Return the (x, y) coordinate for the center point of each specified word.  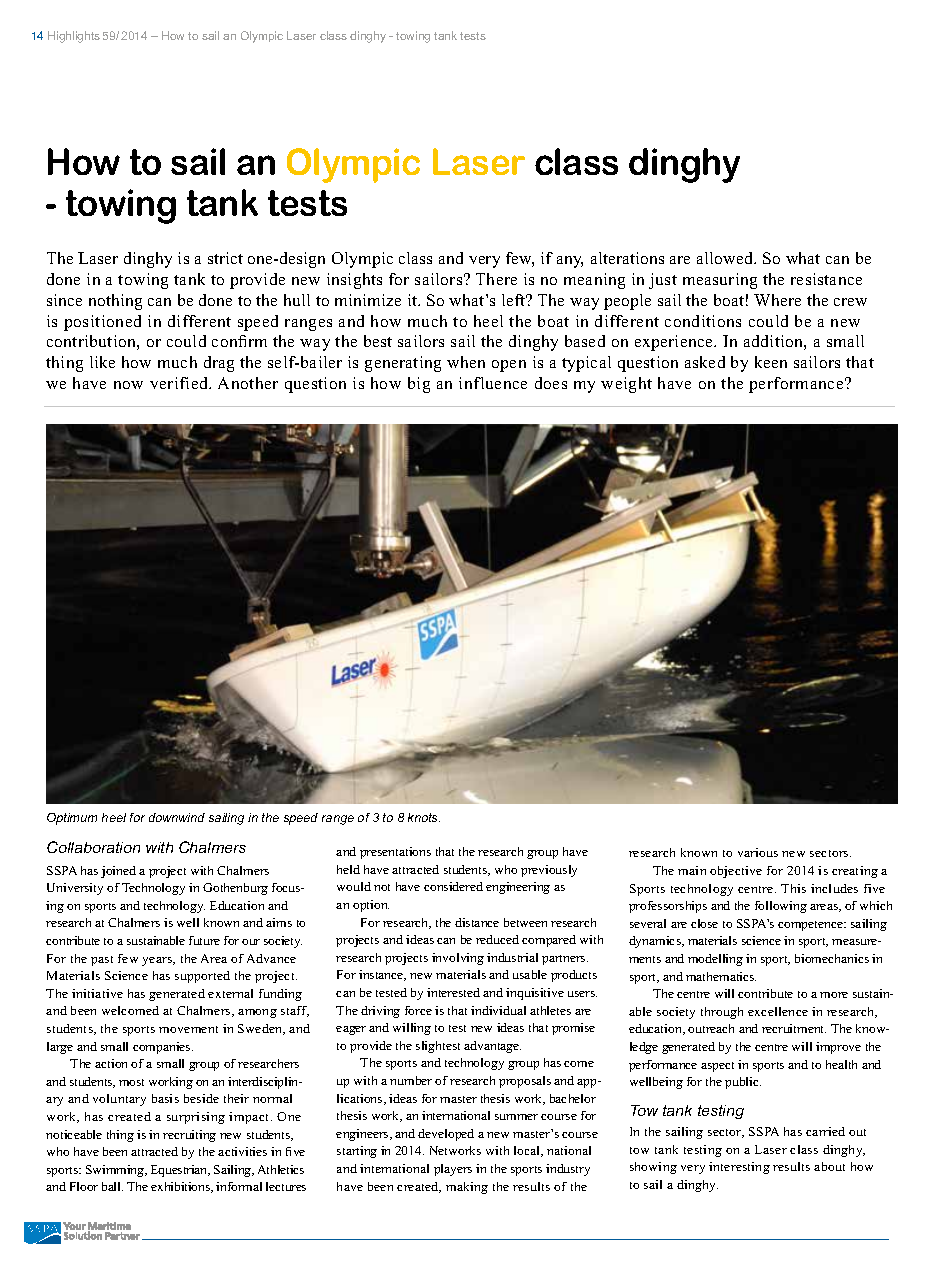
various (758, 852)
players (453, 1170)
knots (424, 817)
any (570, 262)
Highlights (74, 37)
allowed (726, 258)
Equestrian (180, 1171)
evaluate (180, 733)
